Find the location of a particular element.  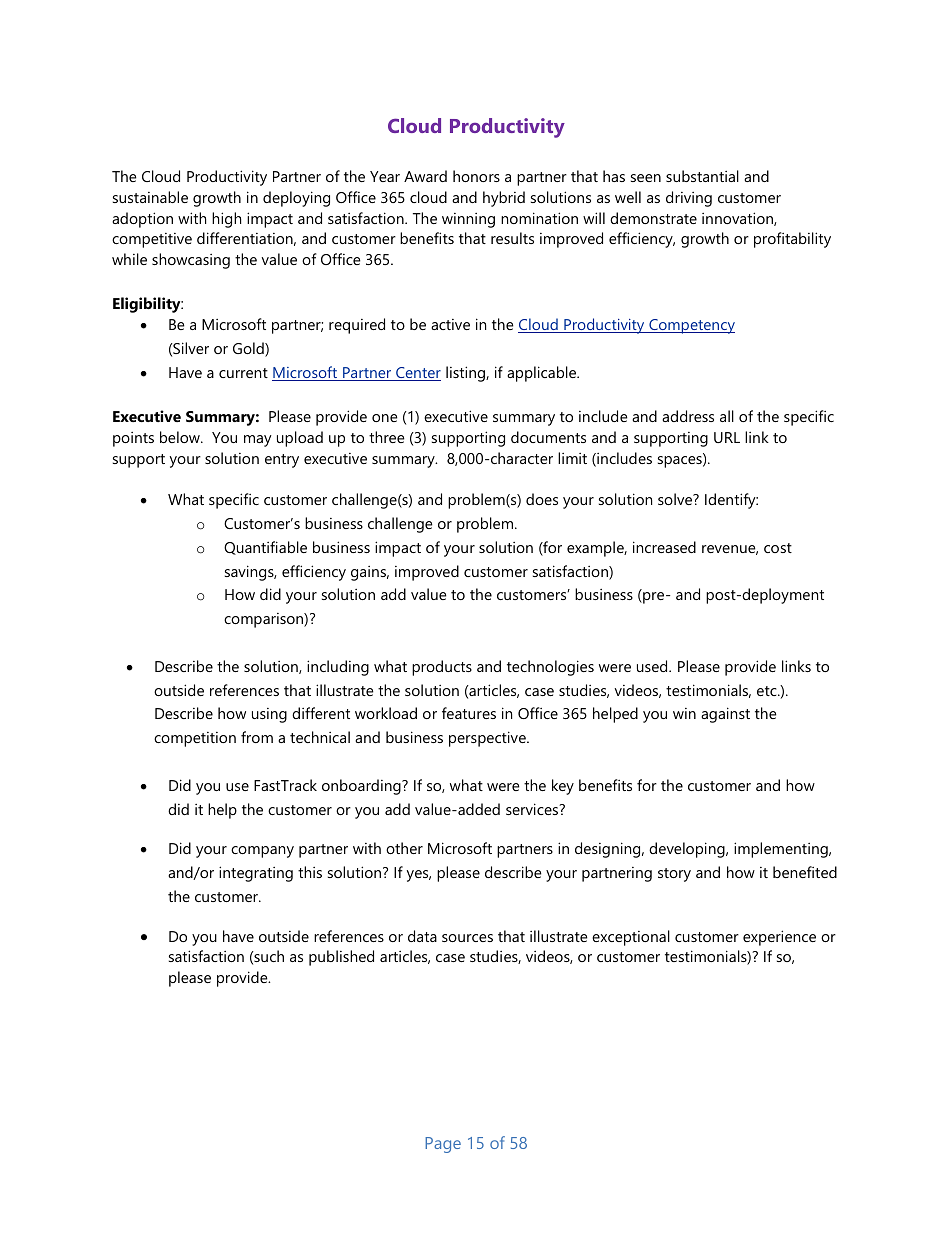

Page is located at coordinates (443, 1145).
